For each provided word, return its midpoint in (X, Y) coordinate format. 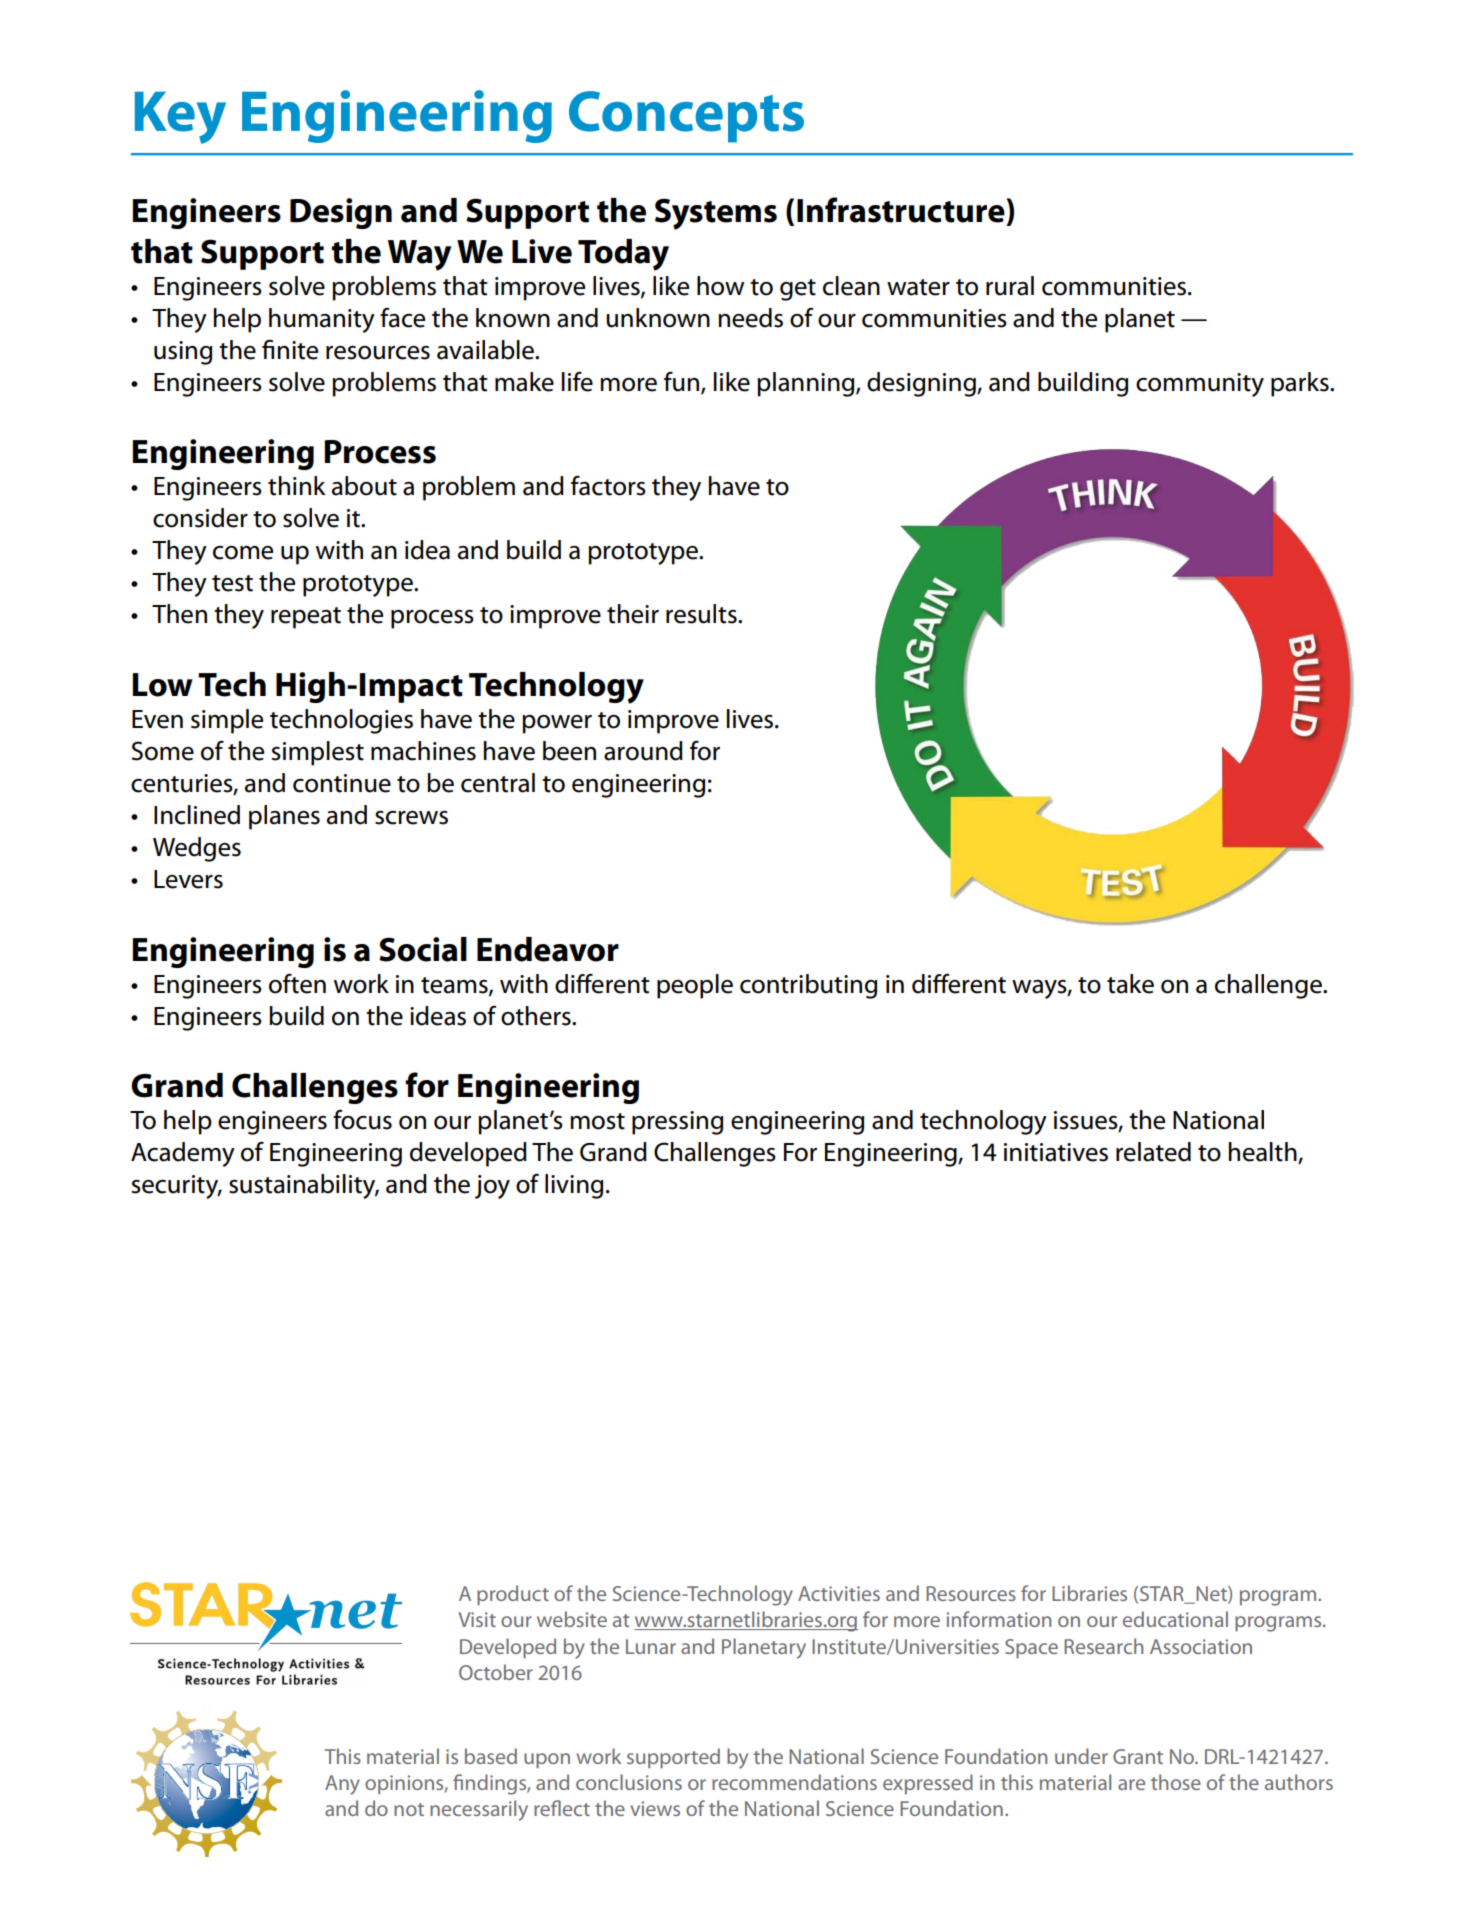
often (297, 983)
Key (180, 118)
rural (1010, 286)
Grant (1138, 1756)
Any (342, 1785)
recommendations (794, 1782)
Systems (716, 214)
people (695, 986)
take (1130, 984)
